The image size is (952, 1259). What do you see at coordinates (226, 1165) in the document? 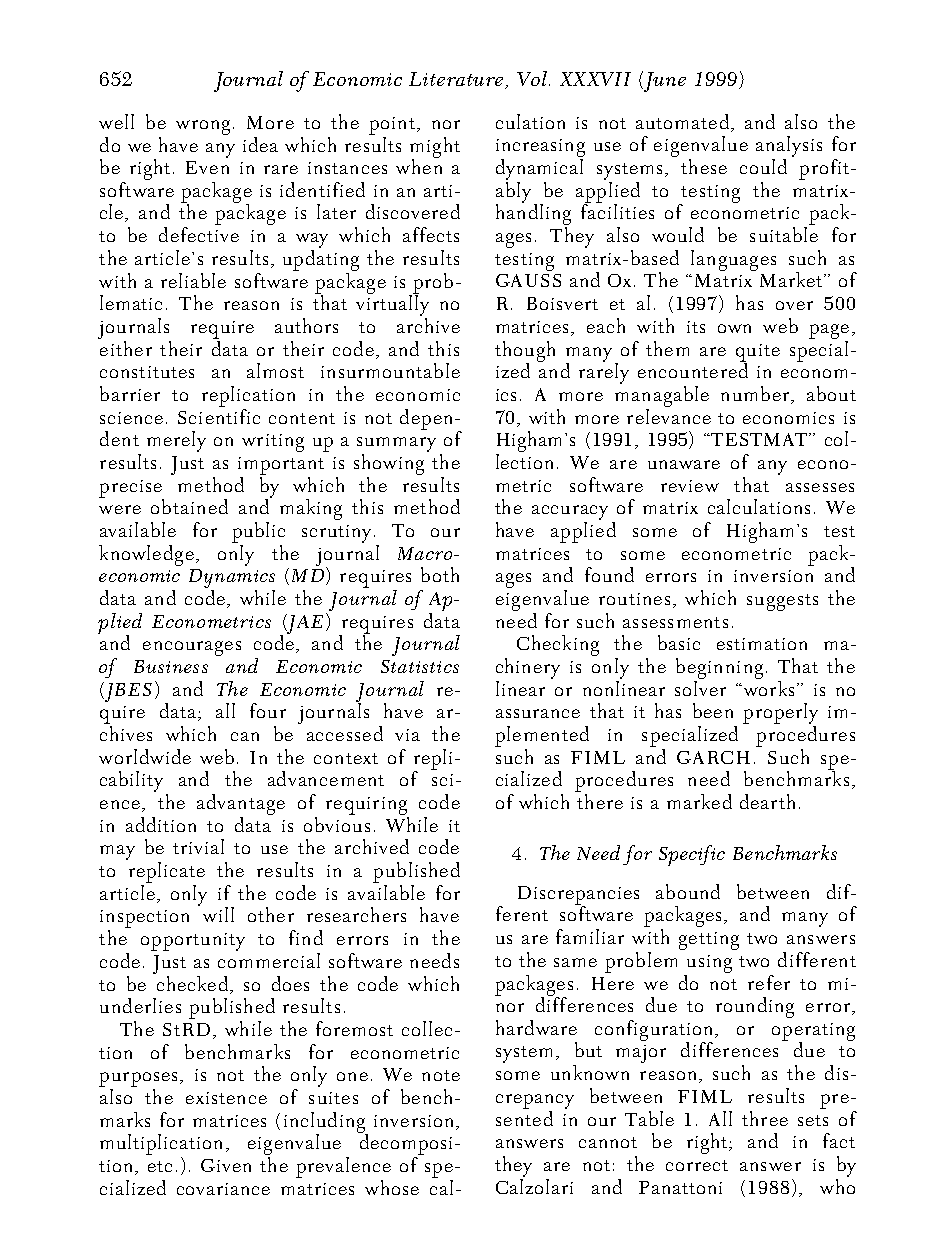
I see `Given` at bounding box center [226, 1165].
